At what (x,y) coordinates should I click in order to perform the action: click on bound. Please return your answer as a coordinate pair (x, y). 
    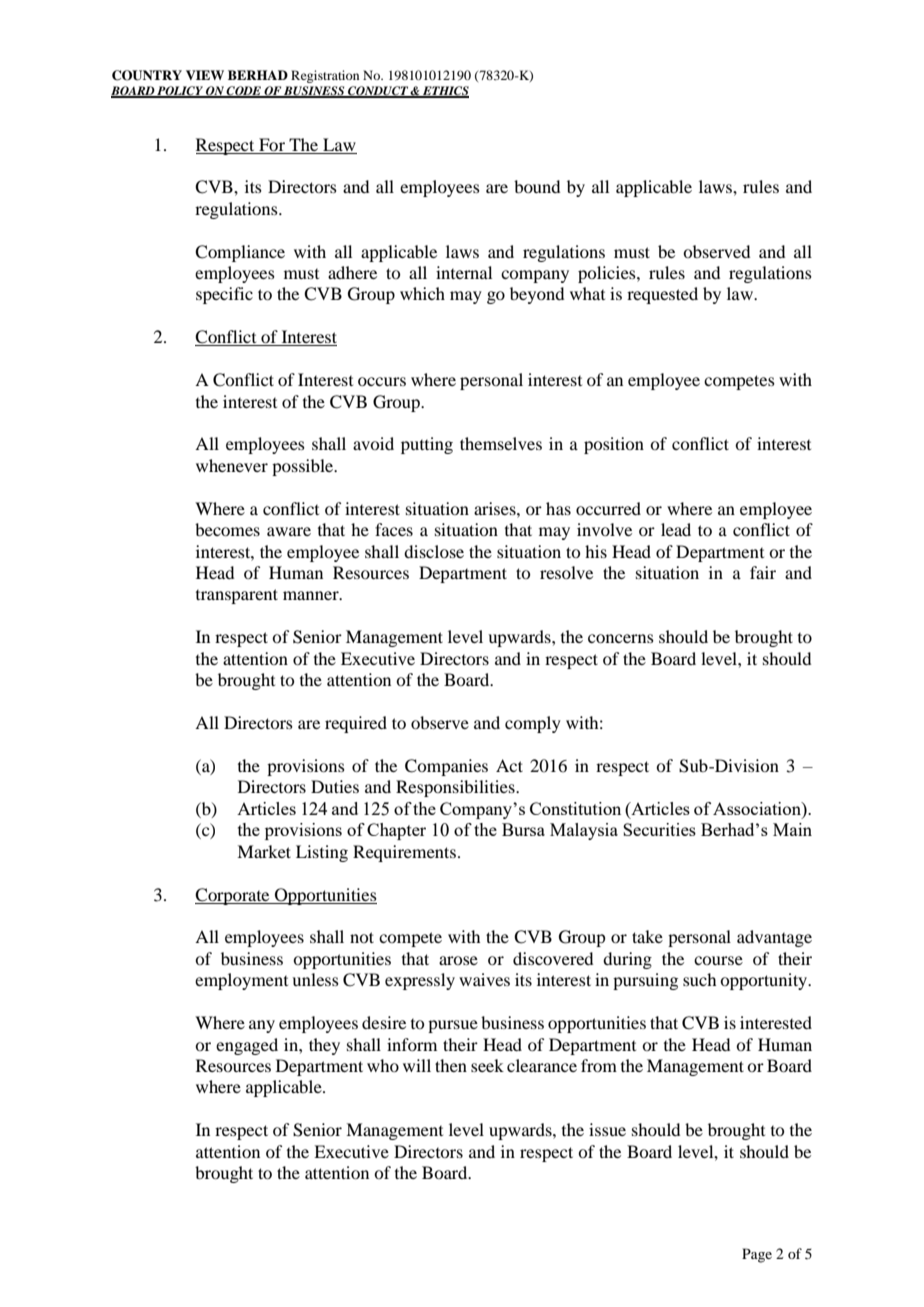
    Looking at the image, I should click on (537, 186).
